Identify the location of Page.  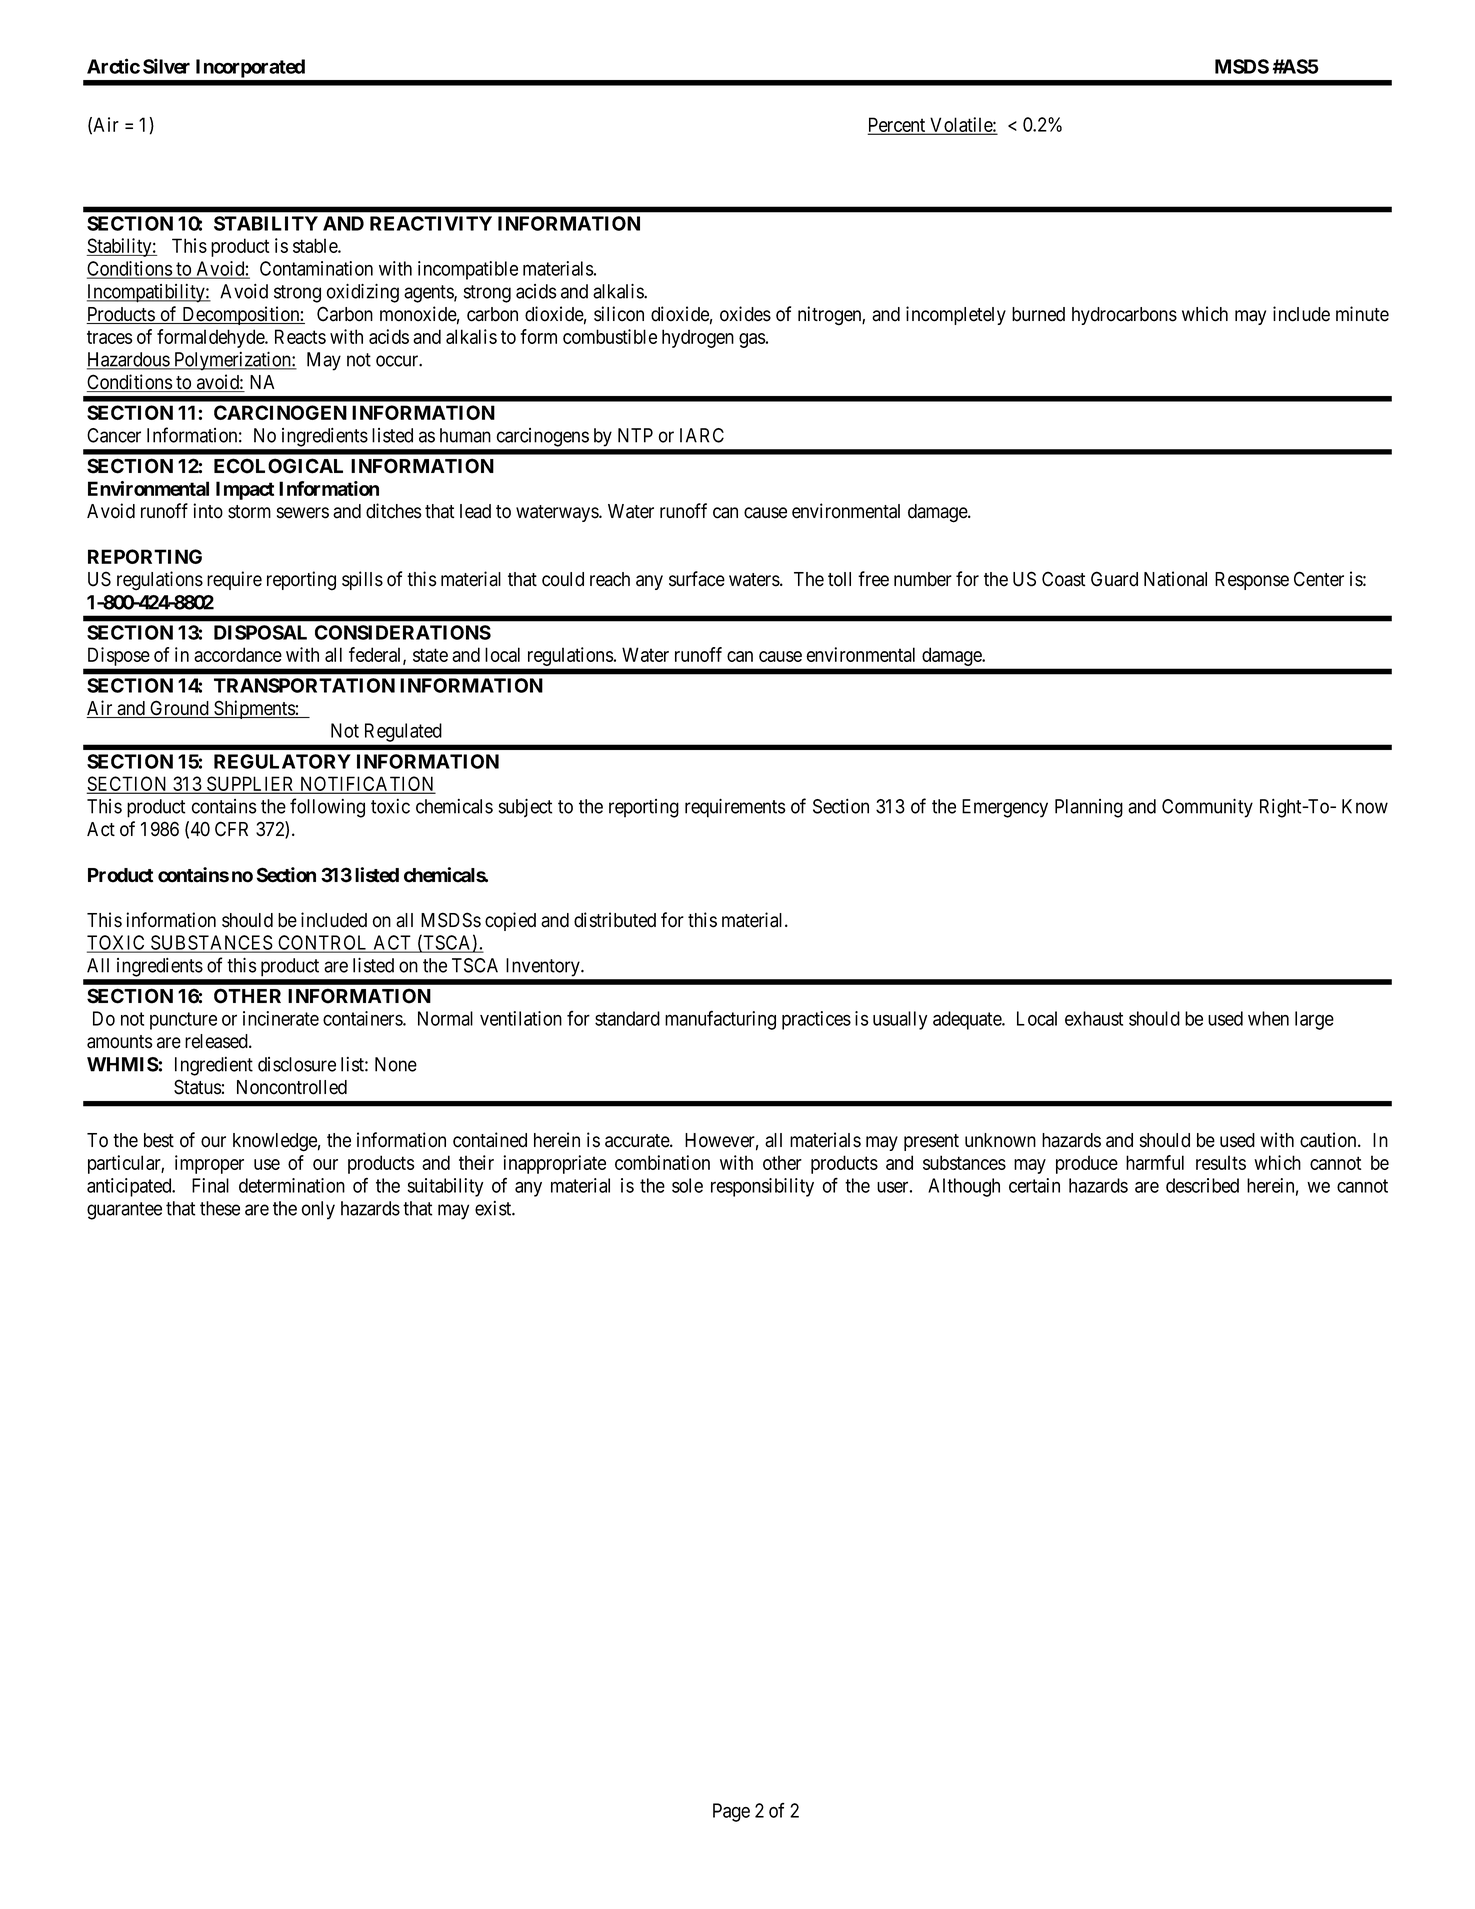
(731, 1812).
